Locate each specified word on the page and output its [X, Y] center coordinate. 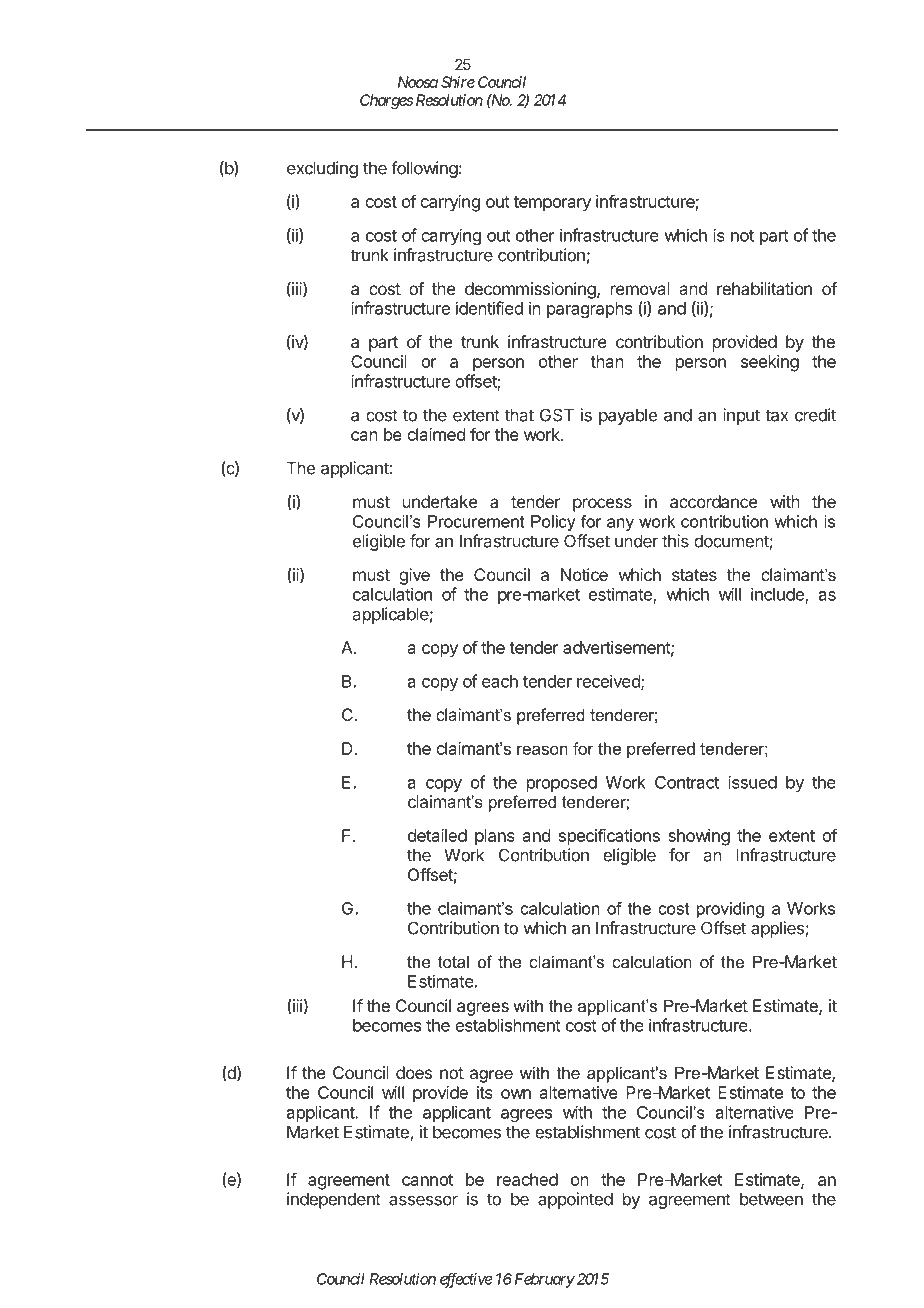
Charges [386, 101]
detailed [437, 835]
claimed [436, 434]
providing [730, 910]
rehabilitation [764, 288]
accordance [713, 501]
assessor [423, 1200]
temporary [552, 204]
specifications [609, 837]
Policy [553, 523]
